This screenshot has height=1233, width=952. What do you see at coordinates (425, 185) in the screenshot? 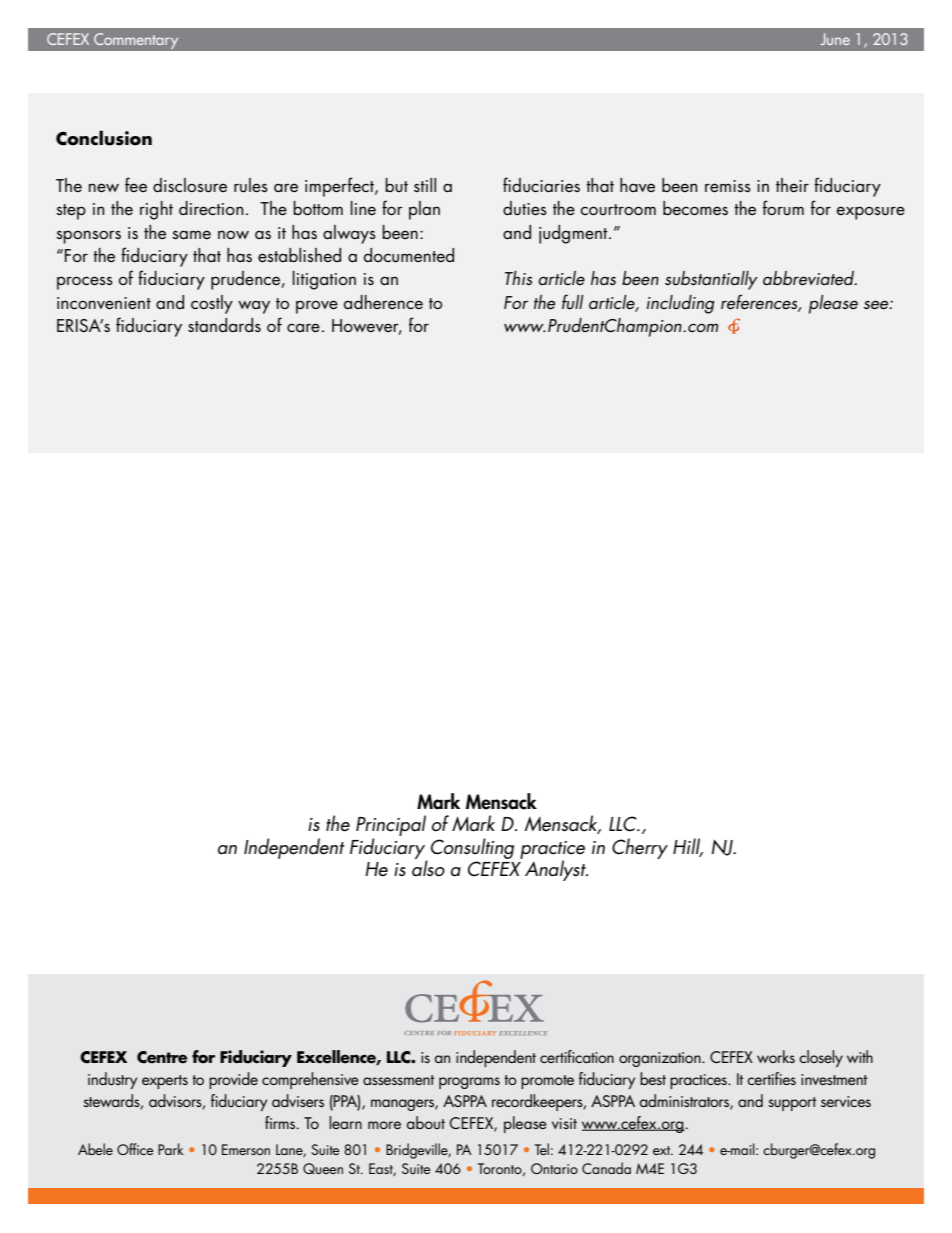
I see `still` at bounding box center [425, 185].
